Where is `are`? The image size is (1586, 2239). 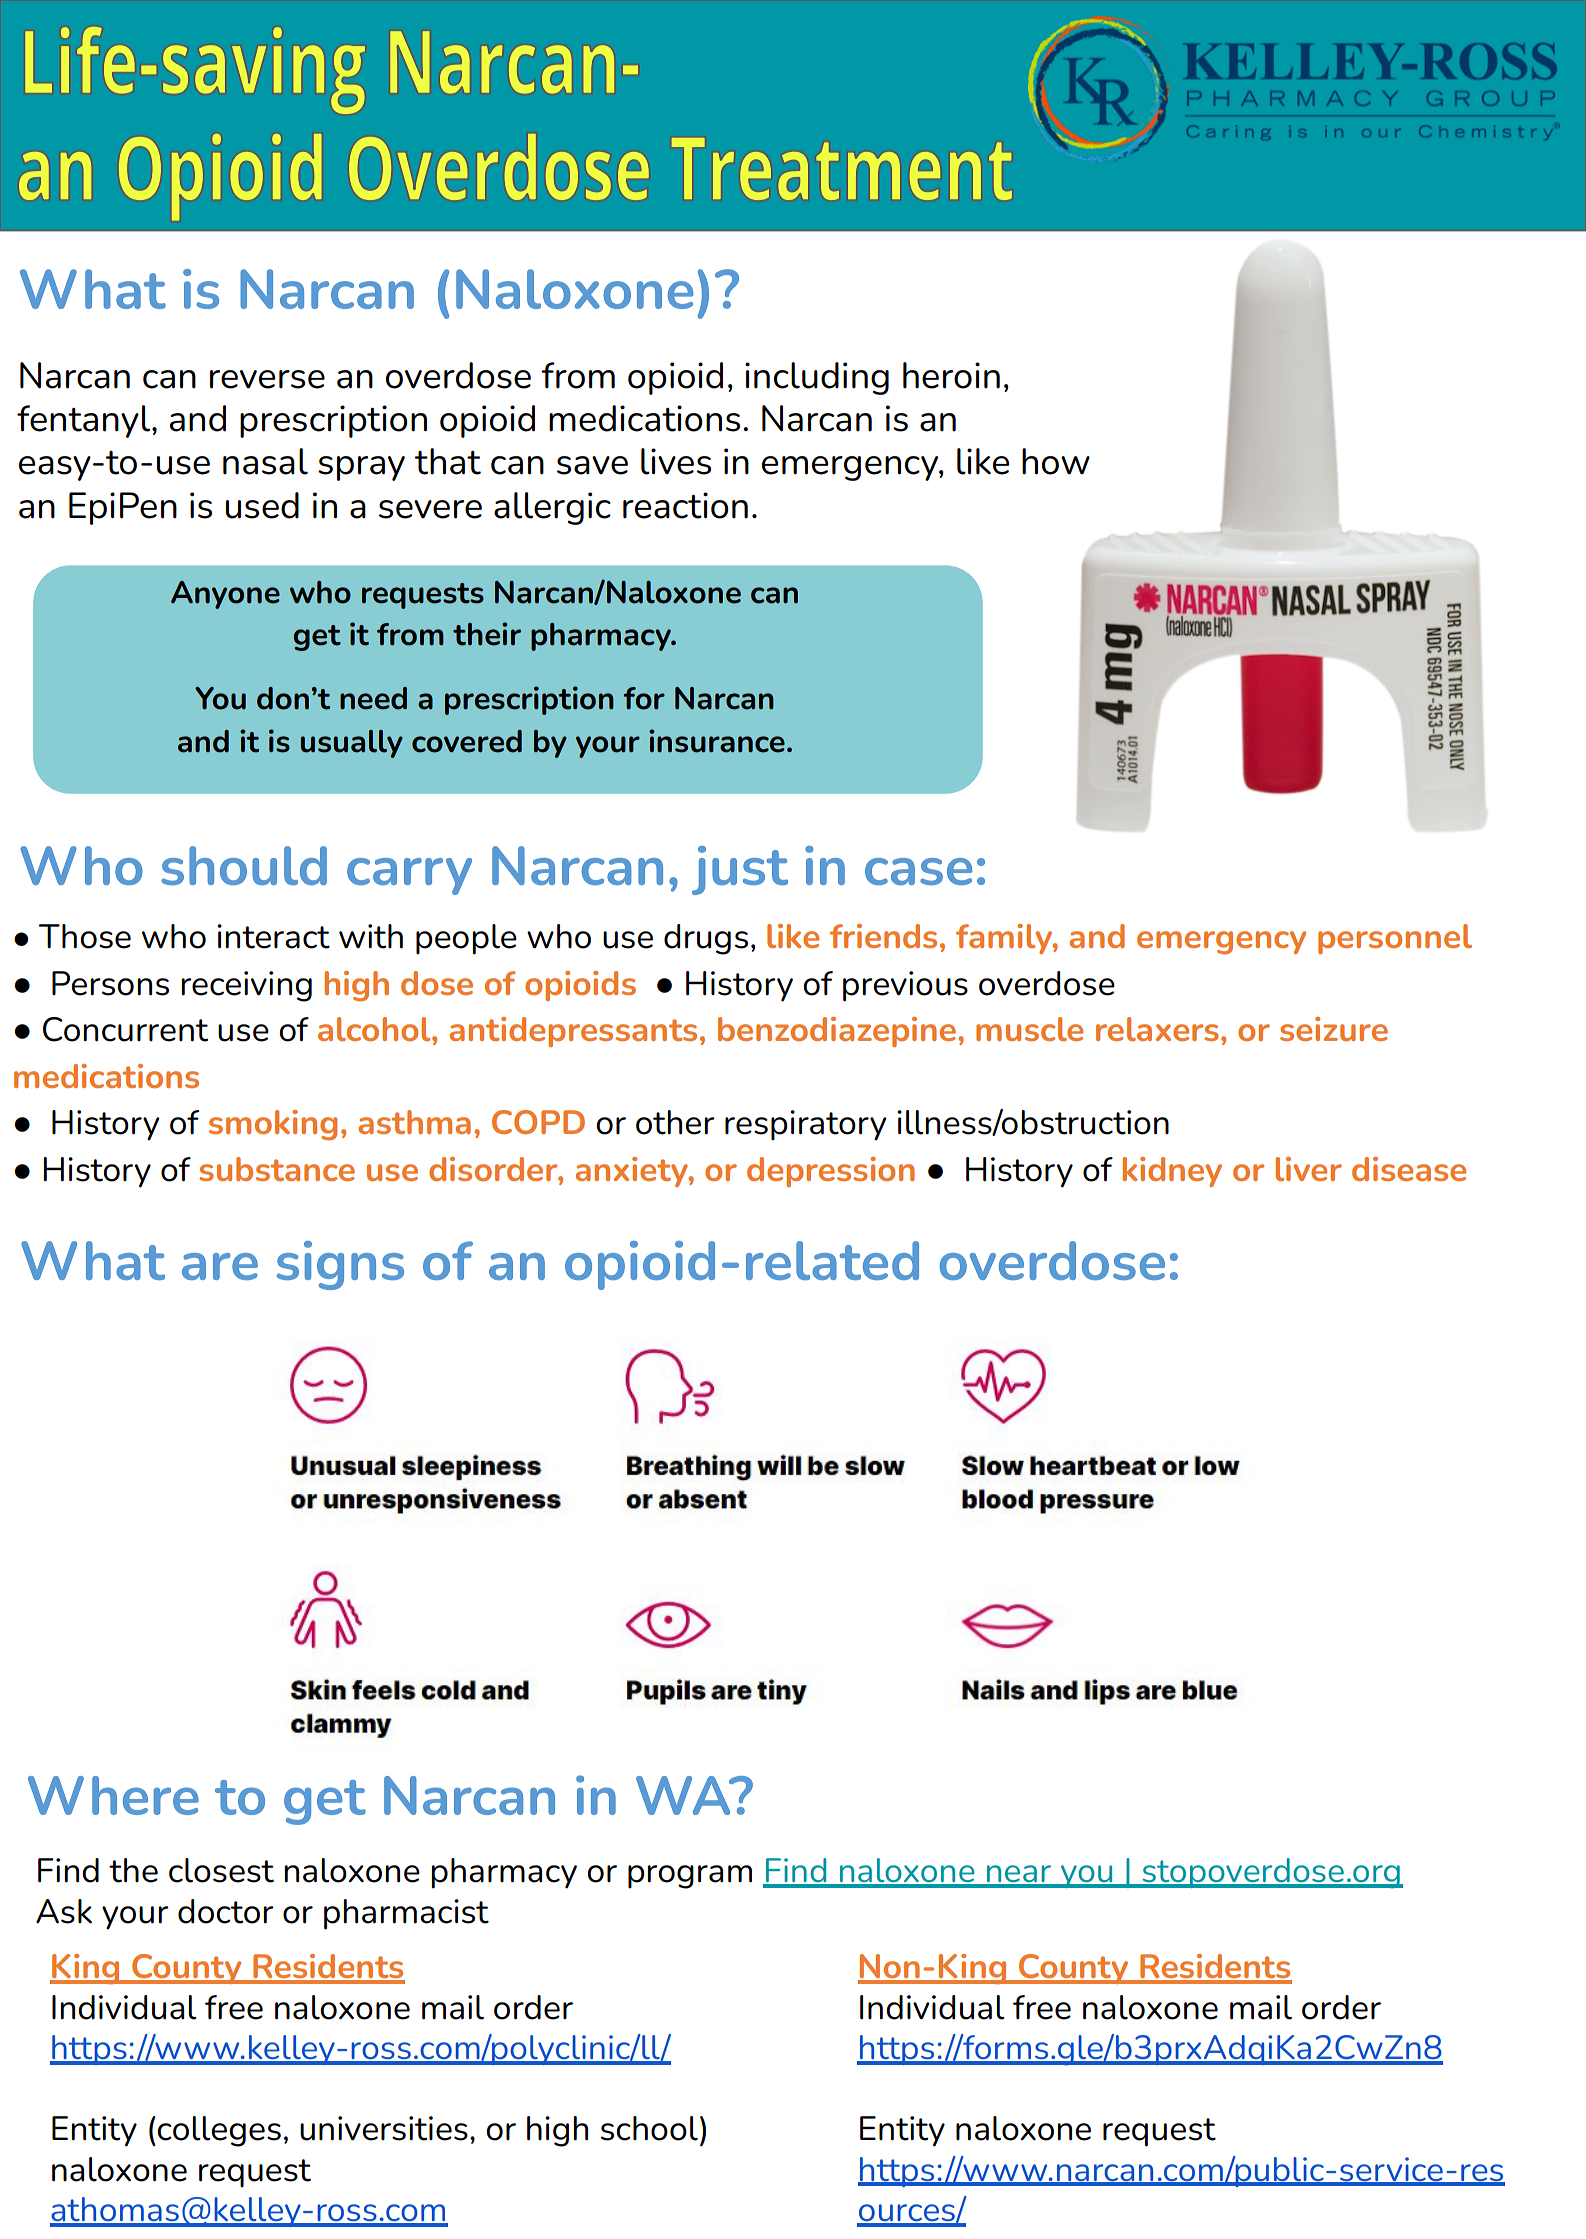
are is located at coordinates (220, 1266).
